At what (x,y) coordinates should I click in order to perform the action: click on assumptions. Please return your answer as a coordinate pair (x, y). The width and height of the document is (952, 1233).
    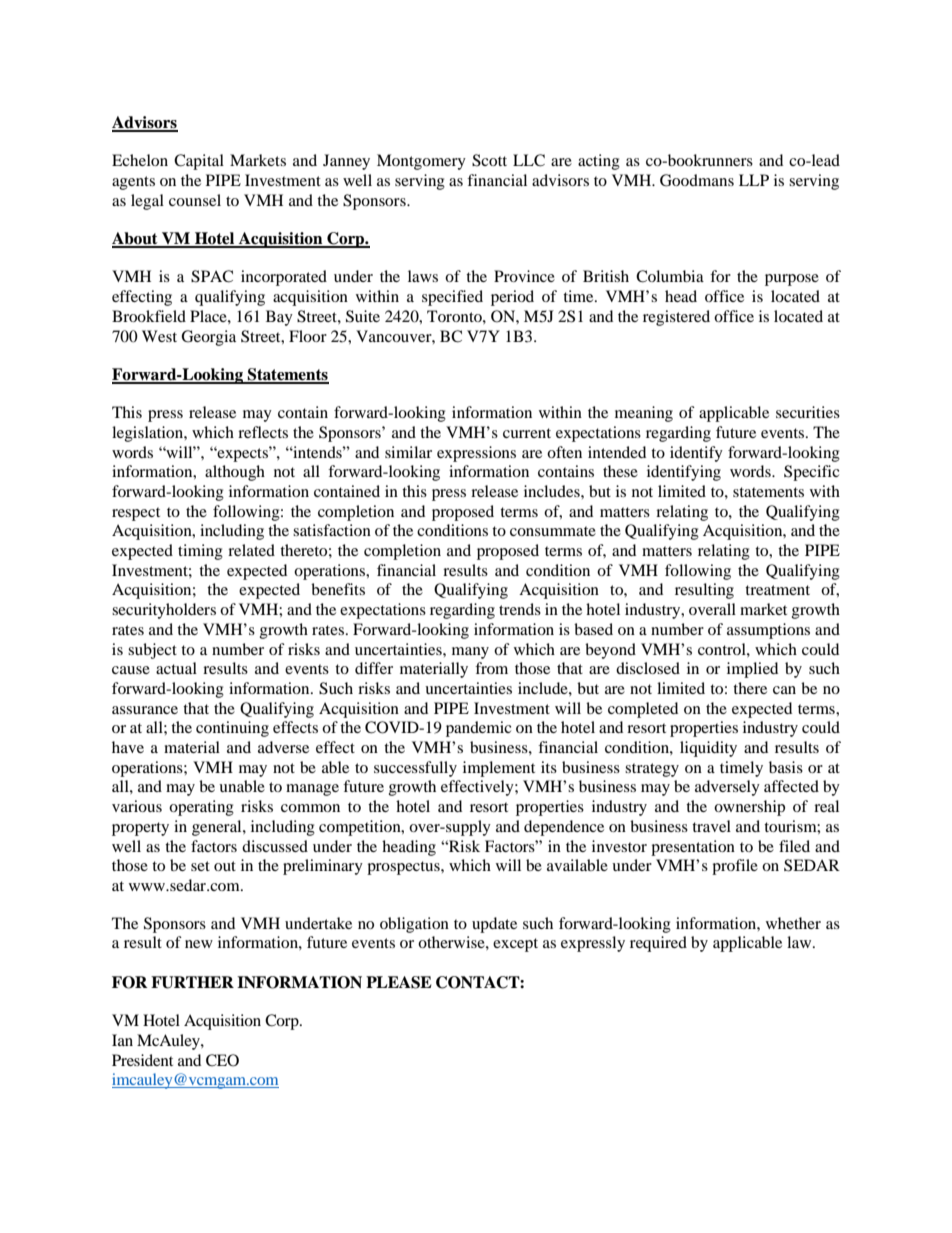
    Looking at the image, I should click on (768, 631).
